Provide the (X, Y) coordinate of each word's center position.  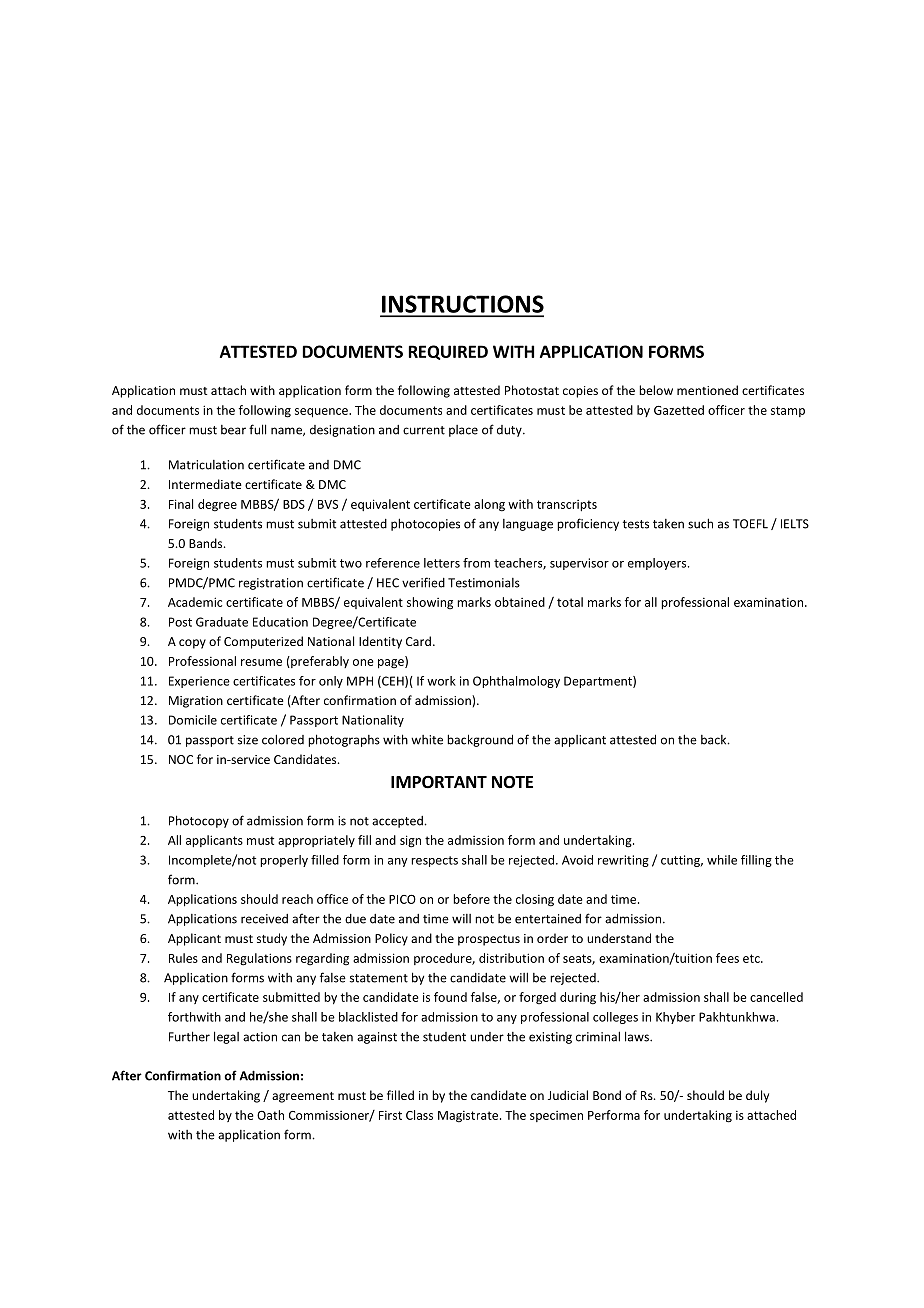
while (722, 860)
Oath (270, 1115)
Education (280, 622)
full (257, 429)
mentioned (707, 390)
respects (434, 861)
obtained (520, 602)
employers (658, 564)
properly (284, 861)
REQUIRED (448, 352)
